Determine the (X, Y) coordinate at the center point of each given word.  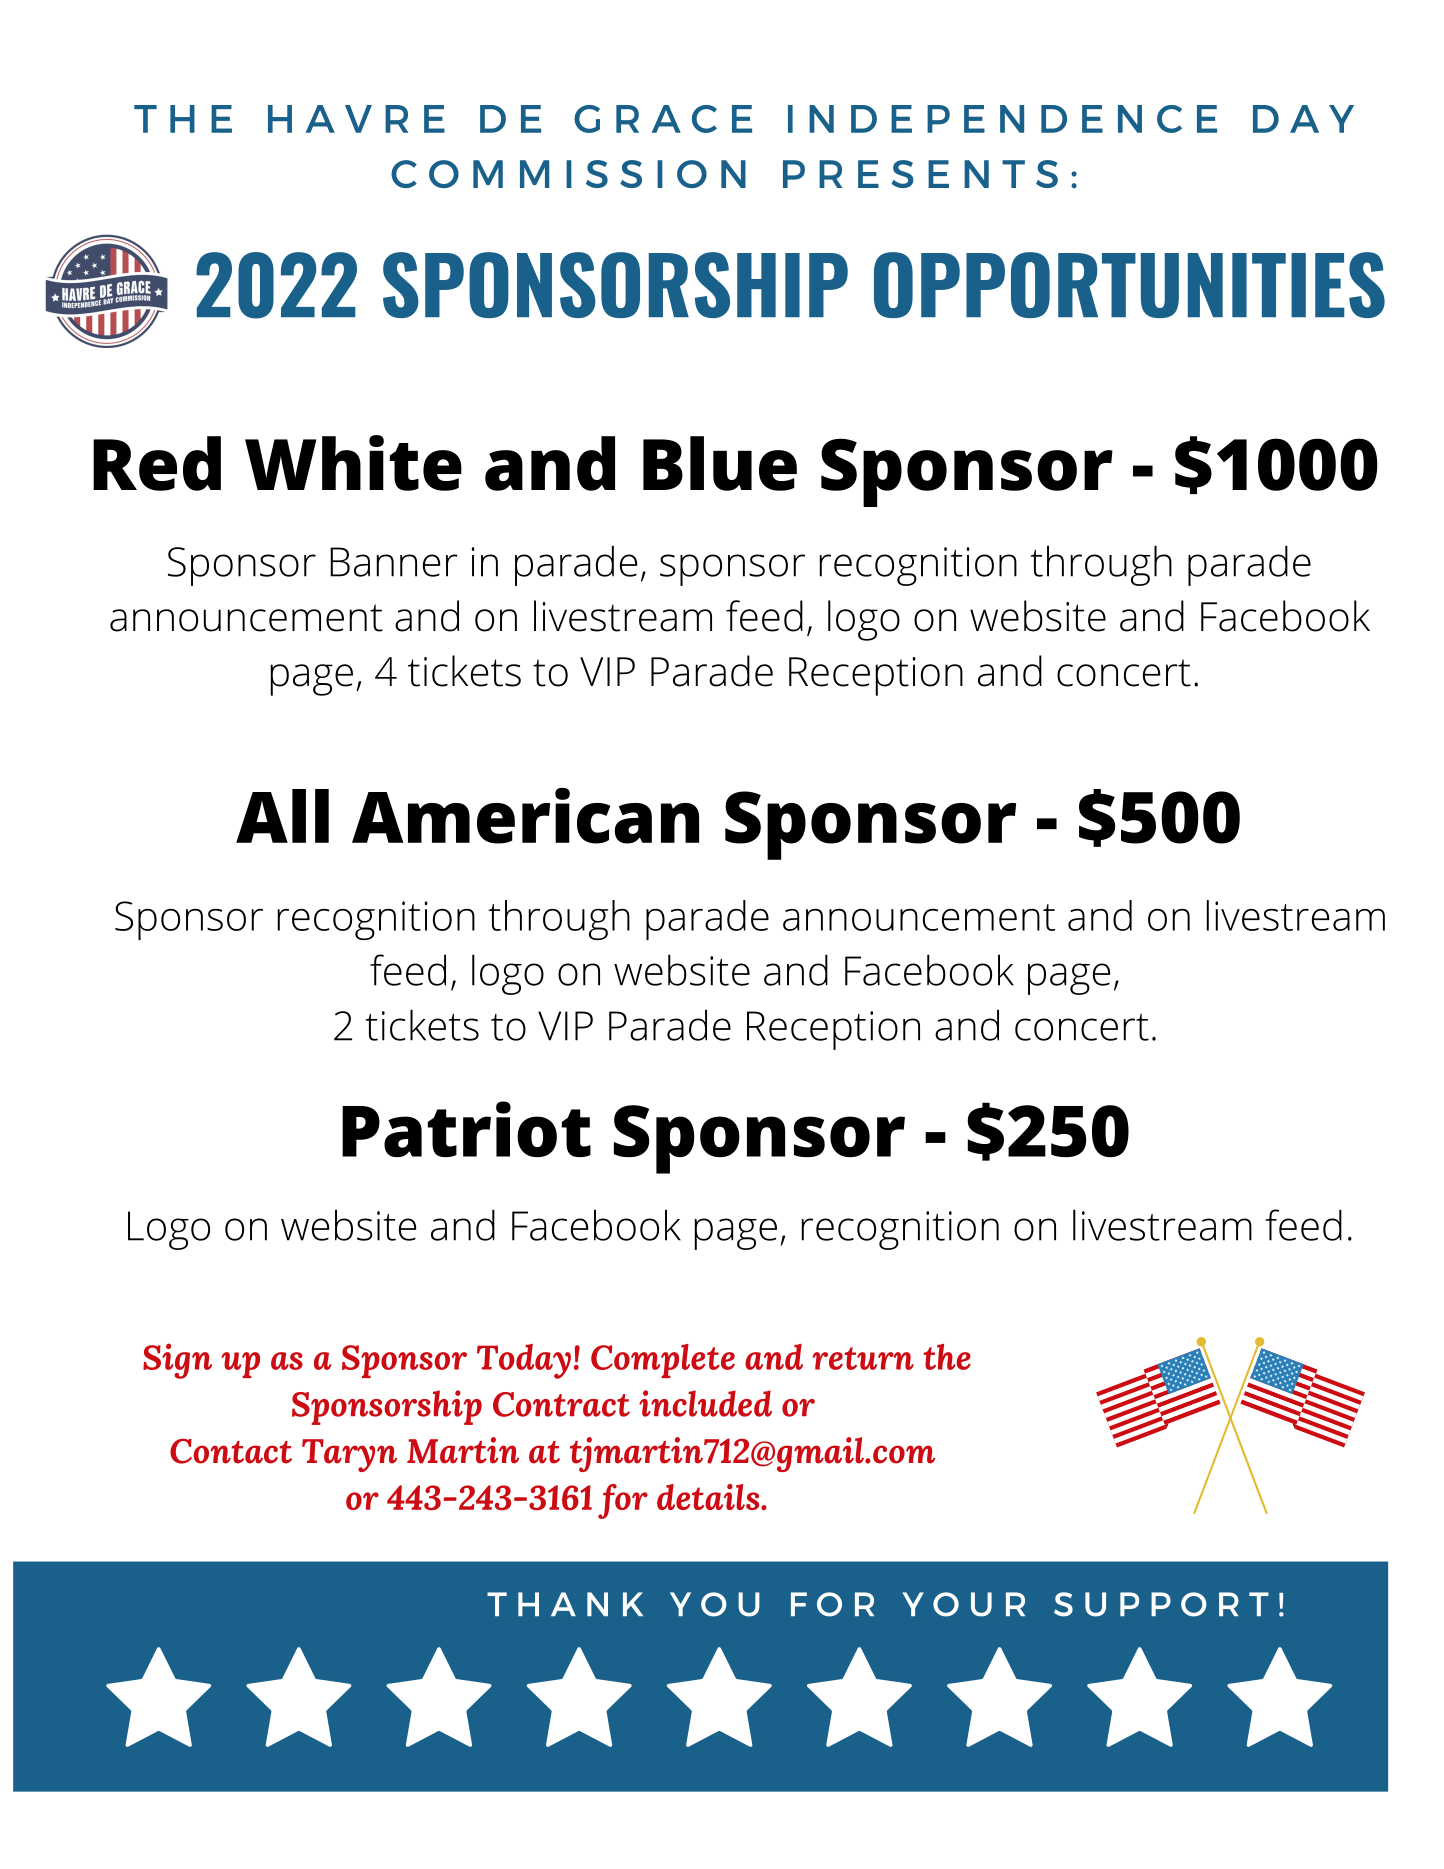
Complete (663, 1361)
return (863, 1358)
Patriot (466, 1129)
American (525, 816)
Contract (561, 1404)
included (705, 1403)
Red (157, 463)
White (353, 463)
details (709, 1497)
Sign (177, 1361)
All (282, 816)
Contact (231, 1451)
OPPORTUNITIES (1129, 285)
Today (524, 1361)
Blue (720, 463)
